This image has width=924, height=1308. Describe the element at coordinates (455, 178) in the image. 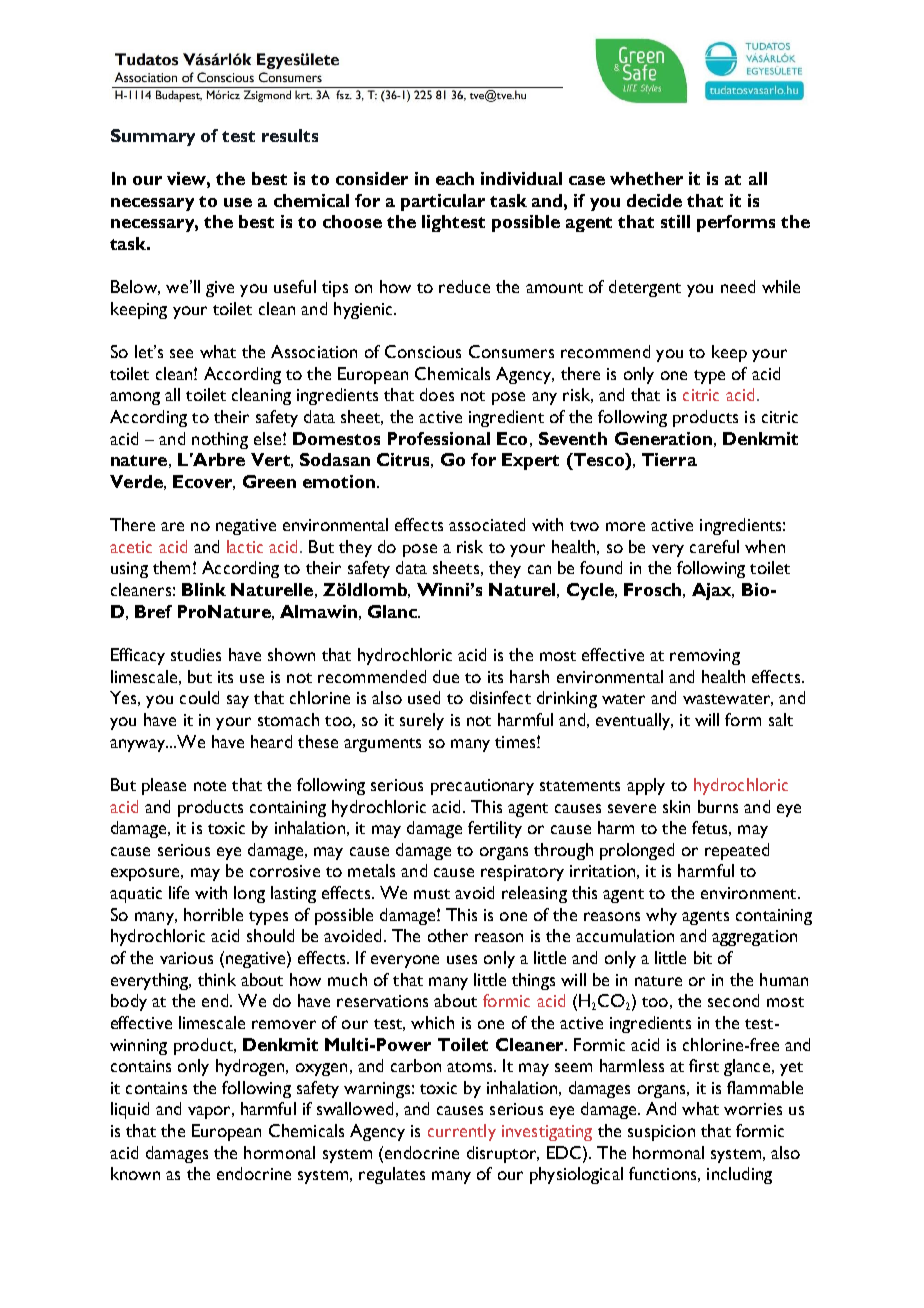

I see `each` at that location.
